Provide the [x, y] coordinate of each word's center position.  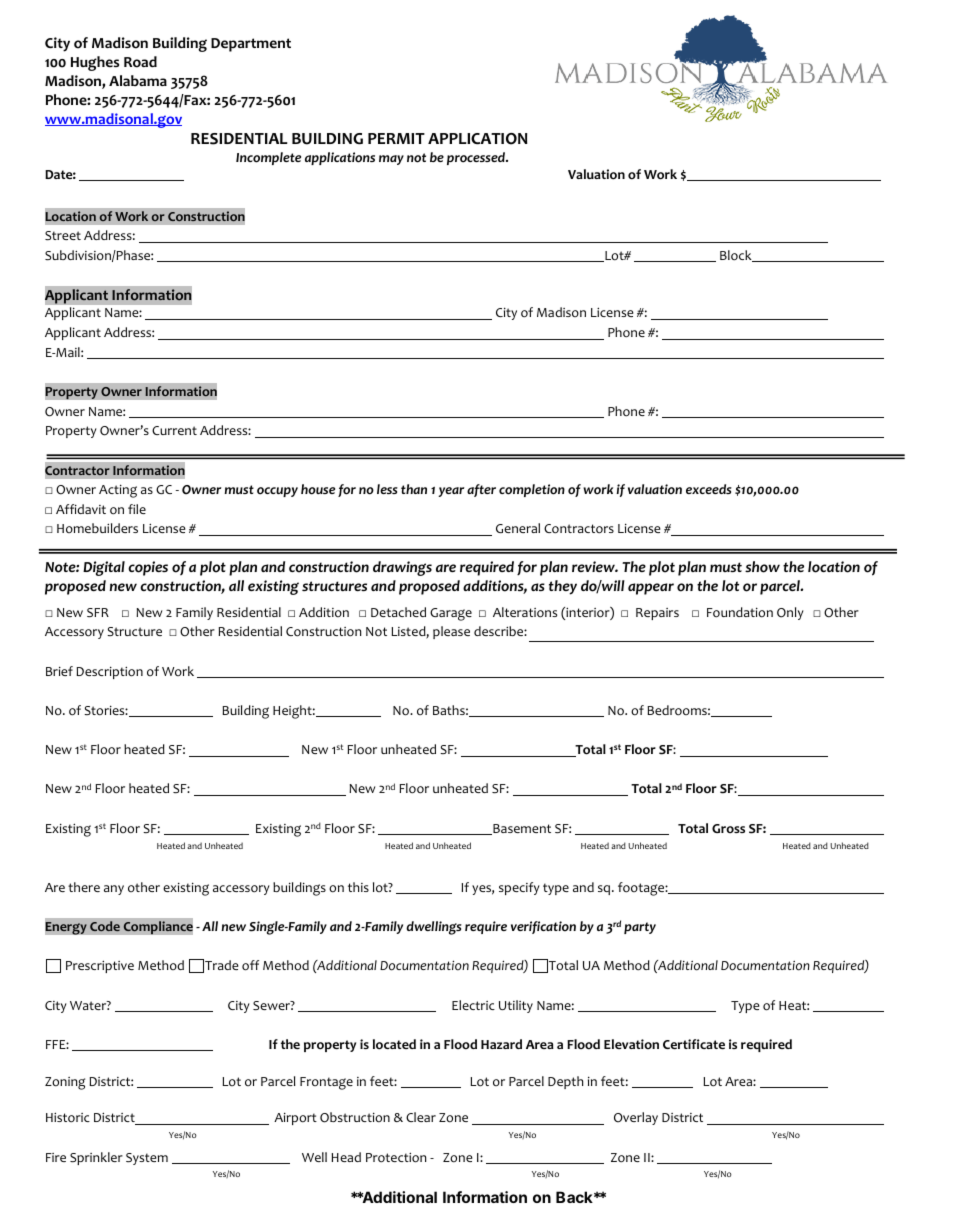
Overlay [636, 1118]
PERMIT [396, 138]
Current [174, 430]
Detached [398, 612]
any [114, 890]
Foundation [740, 612]
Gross [728, 828]
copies [148, 568]
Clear [421, 1117]
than [414, 489]
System [147, 1159]
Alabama [138, 80]
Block [737, 256]
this [358, 887]
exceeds [709, 489]
